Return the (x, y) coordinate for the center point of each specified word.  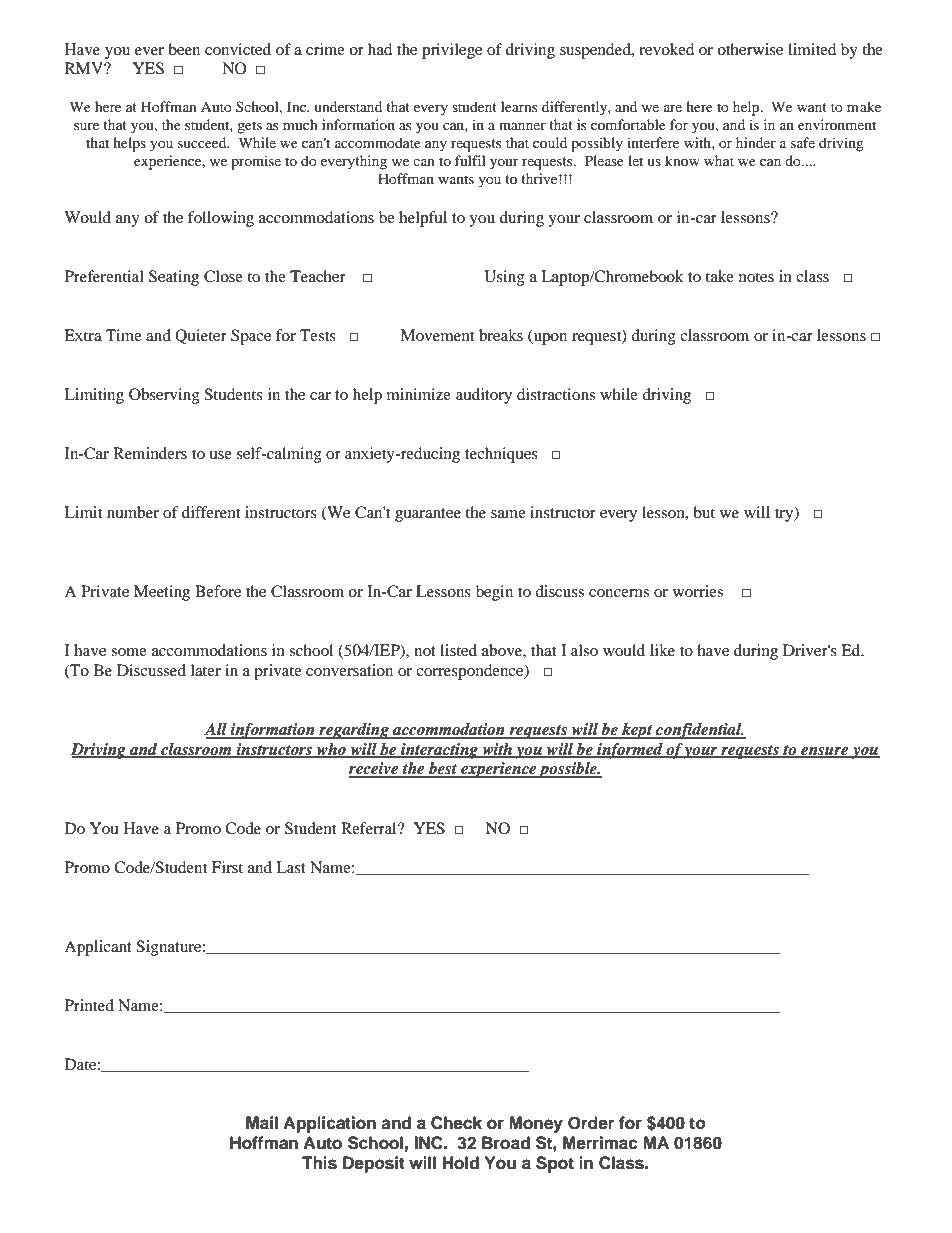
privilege (452, 51)
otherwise (750, 49)
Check (456, 1123)
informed (630, 751)
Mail (262, 1123)
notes (756, 277)
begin (494, 593)
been (184, 49)
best (443, 769)
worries (698, 591)
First (227, 867)
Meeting (162, 593)
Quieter (201, 336)
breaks (501, 335)
